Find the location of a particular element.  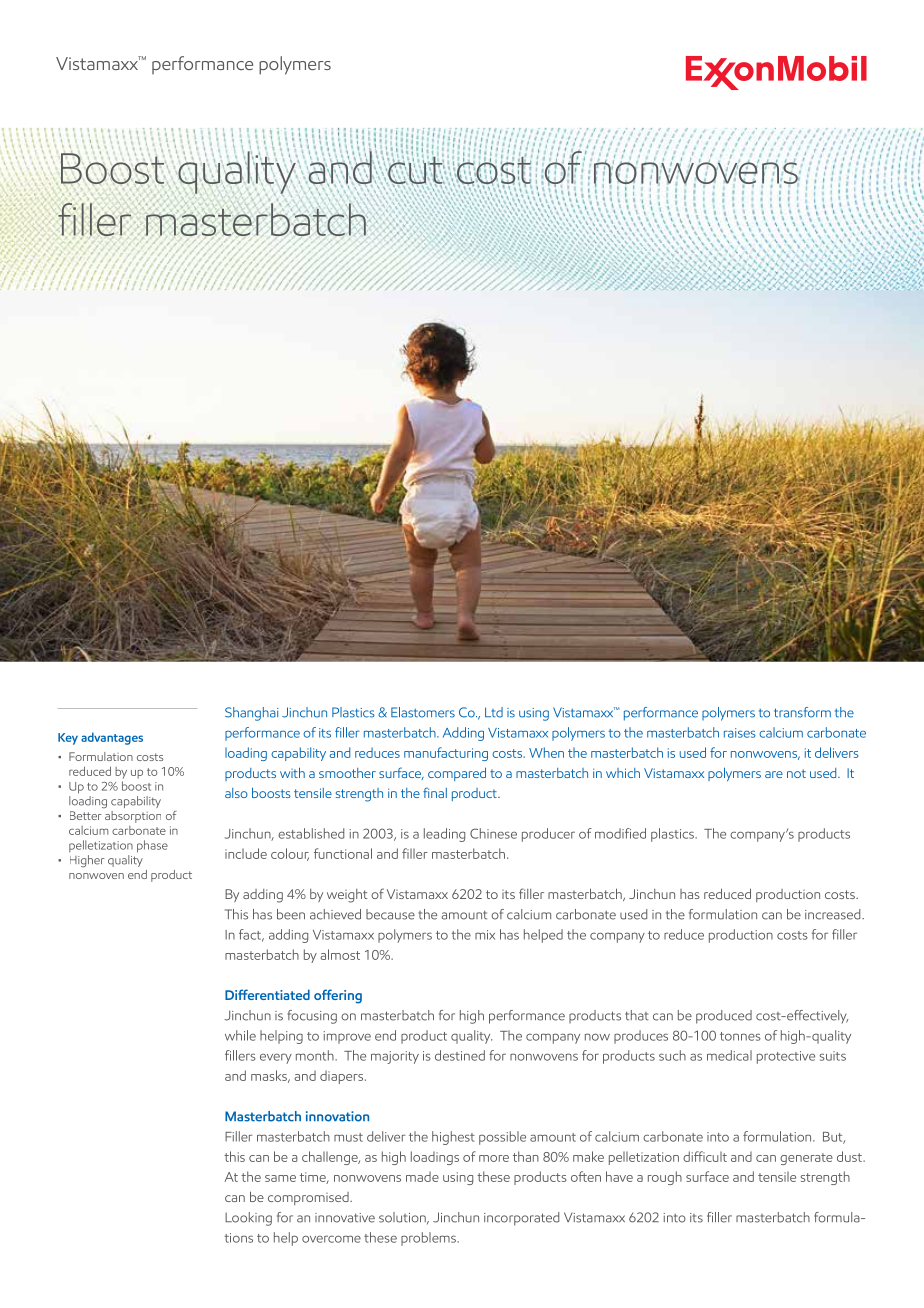

Shanghai is located at coordinates (252, 714).
